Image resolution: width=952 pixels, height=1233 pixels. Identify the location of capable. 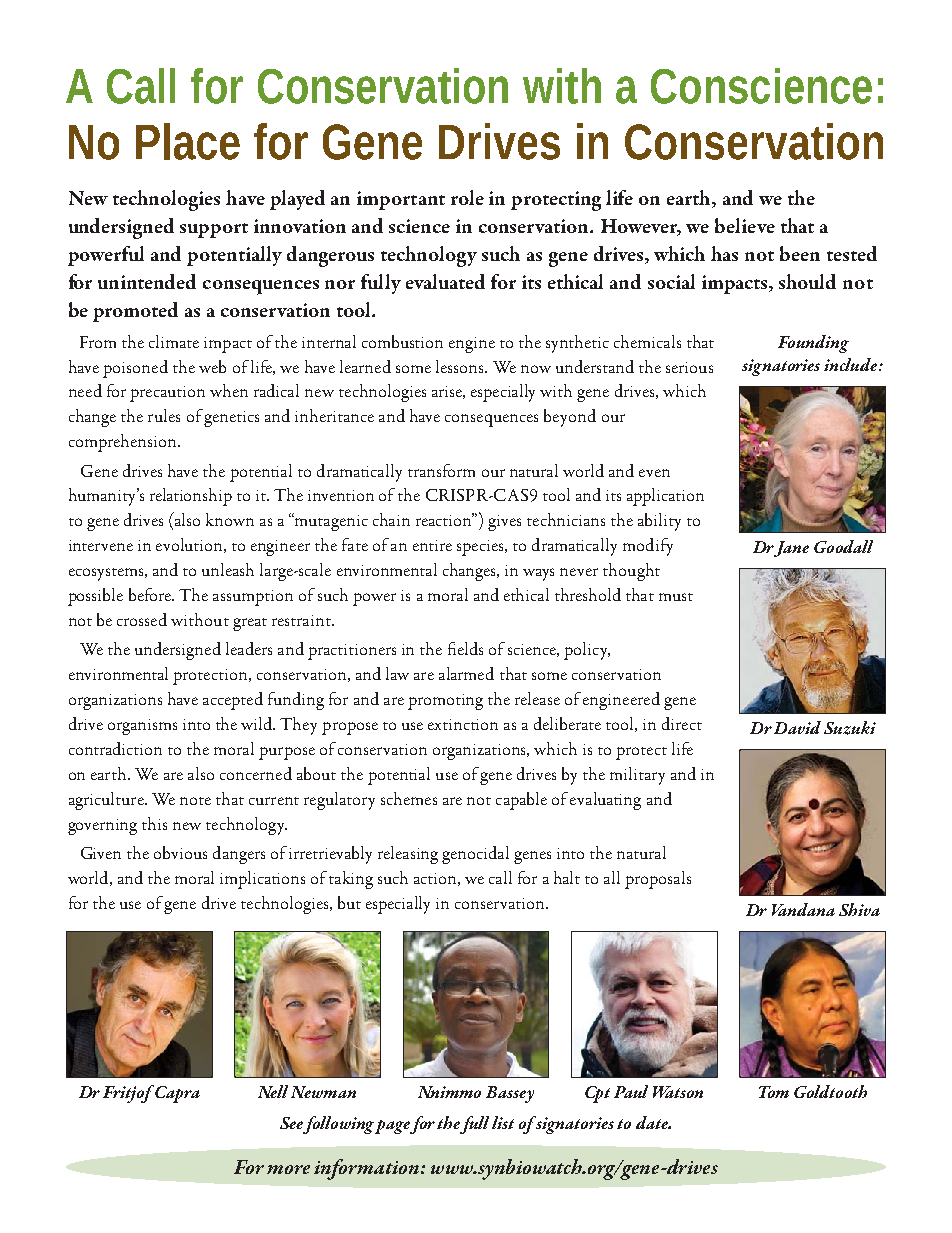
(521, 801).
